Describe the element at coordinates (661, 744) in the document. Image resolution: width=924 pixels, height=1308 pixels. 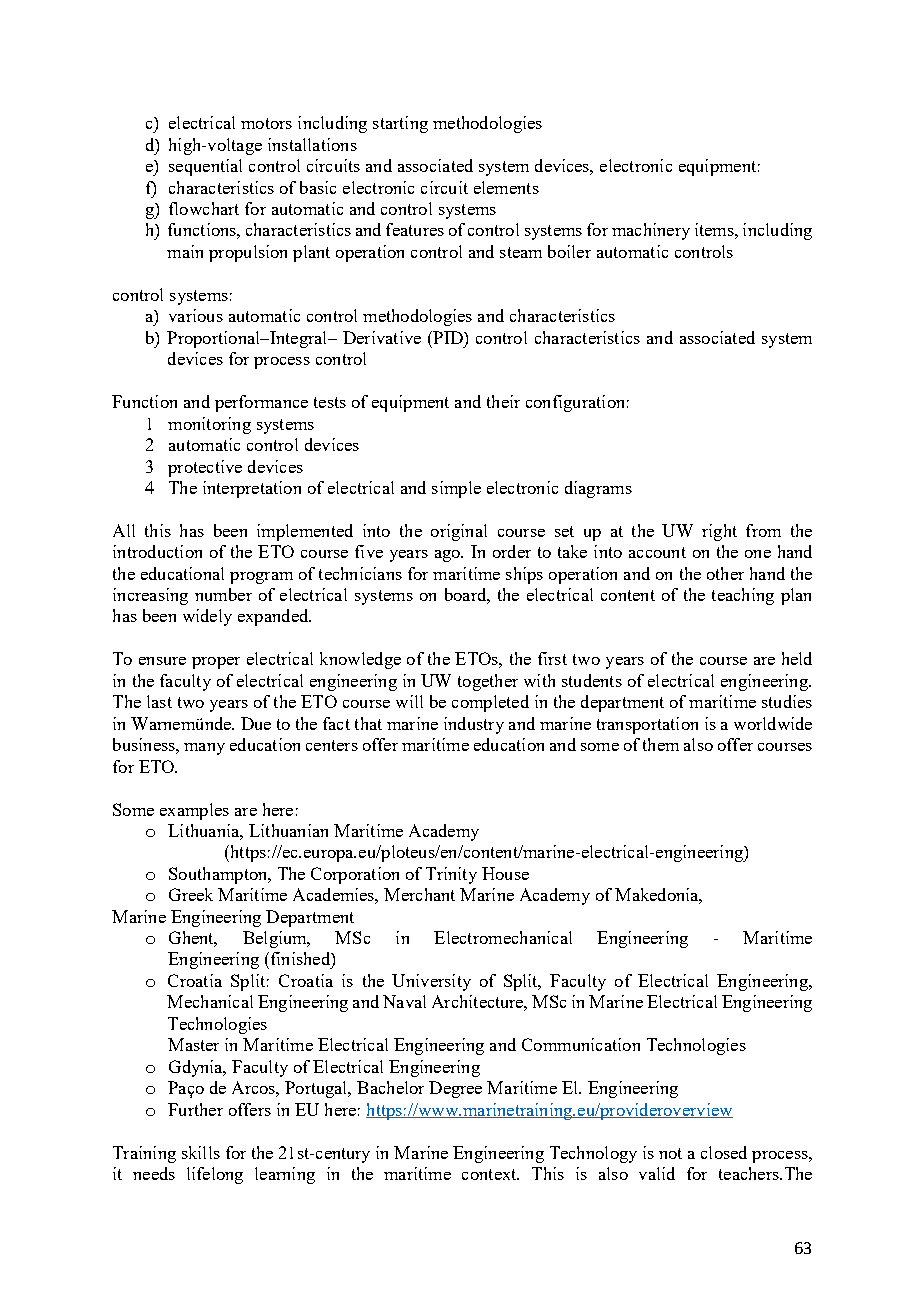
I see `them` at that location.
